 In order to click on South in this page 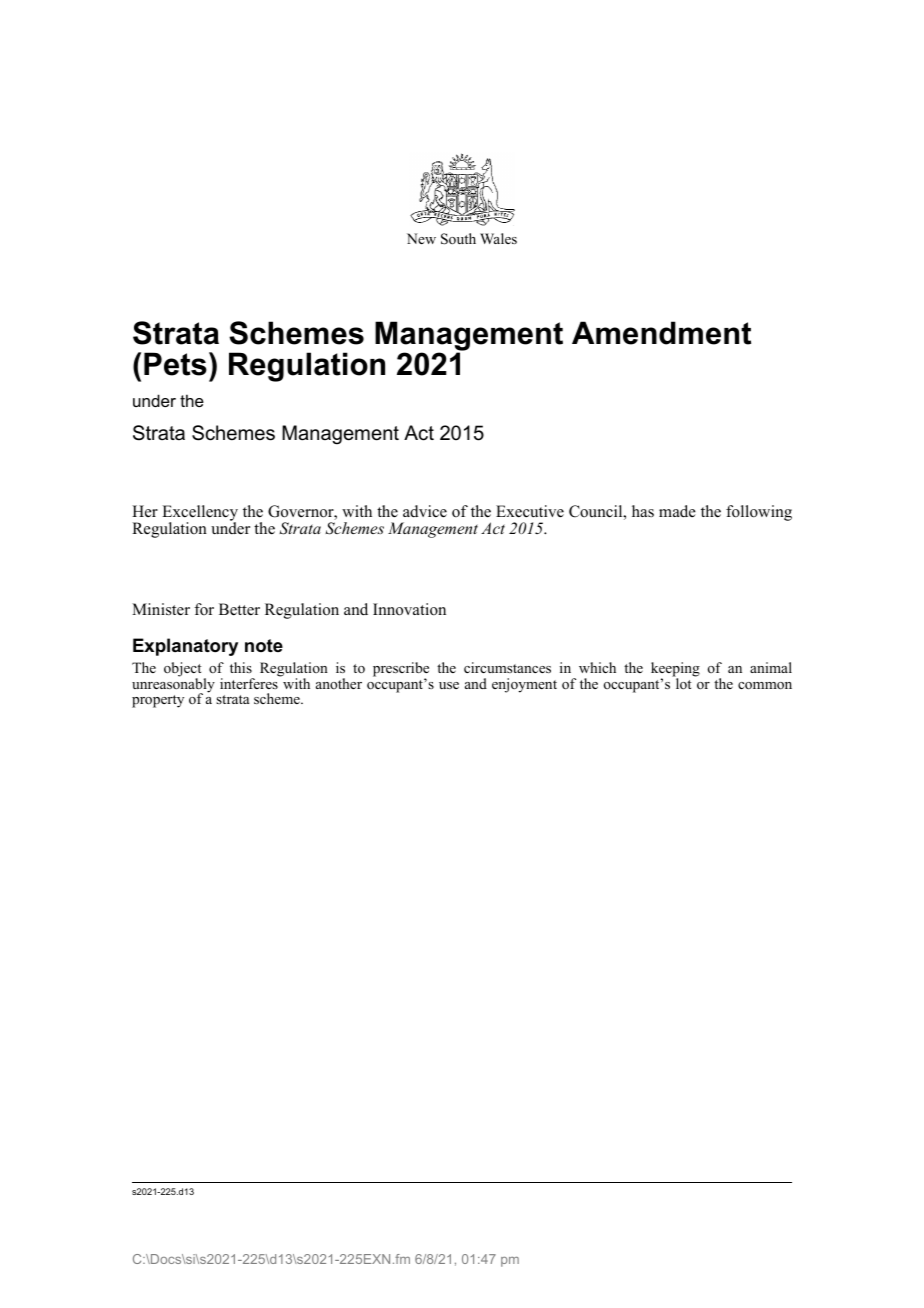, I will do `click(458, 239)`.
